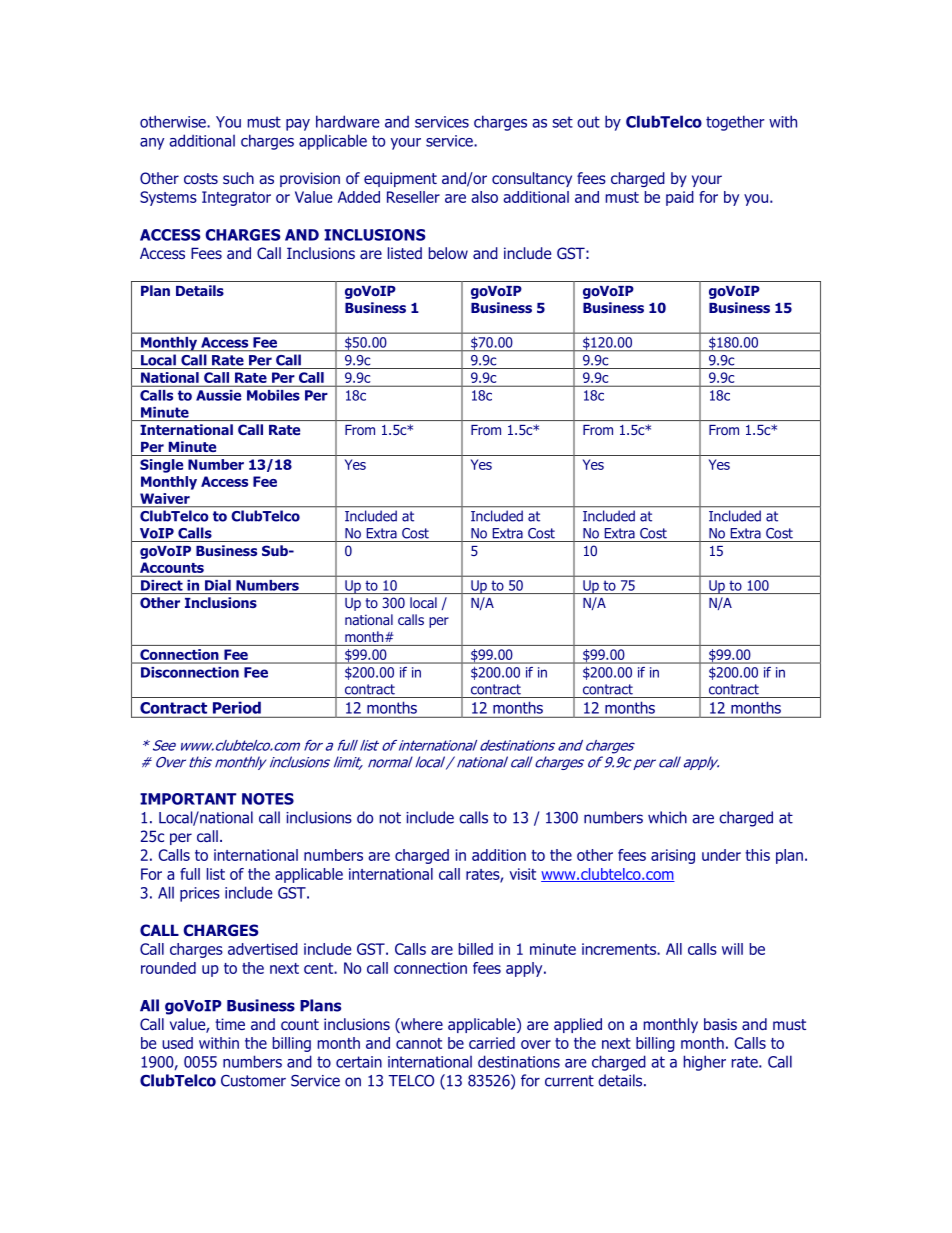 Image resolution: width=952 pixels, height=1233 pixels. Describe the element at coordinates (238, 178) in the image. I see `such` at that location.
